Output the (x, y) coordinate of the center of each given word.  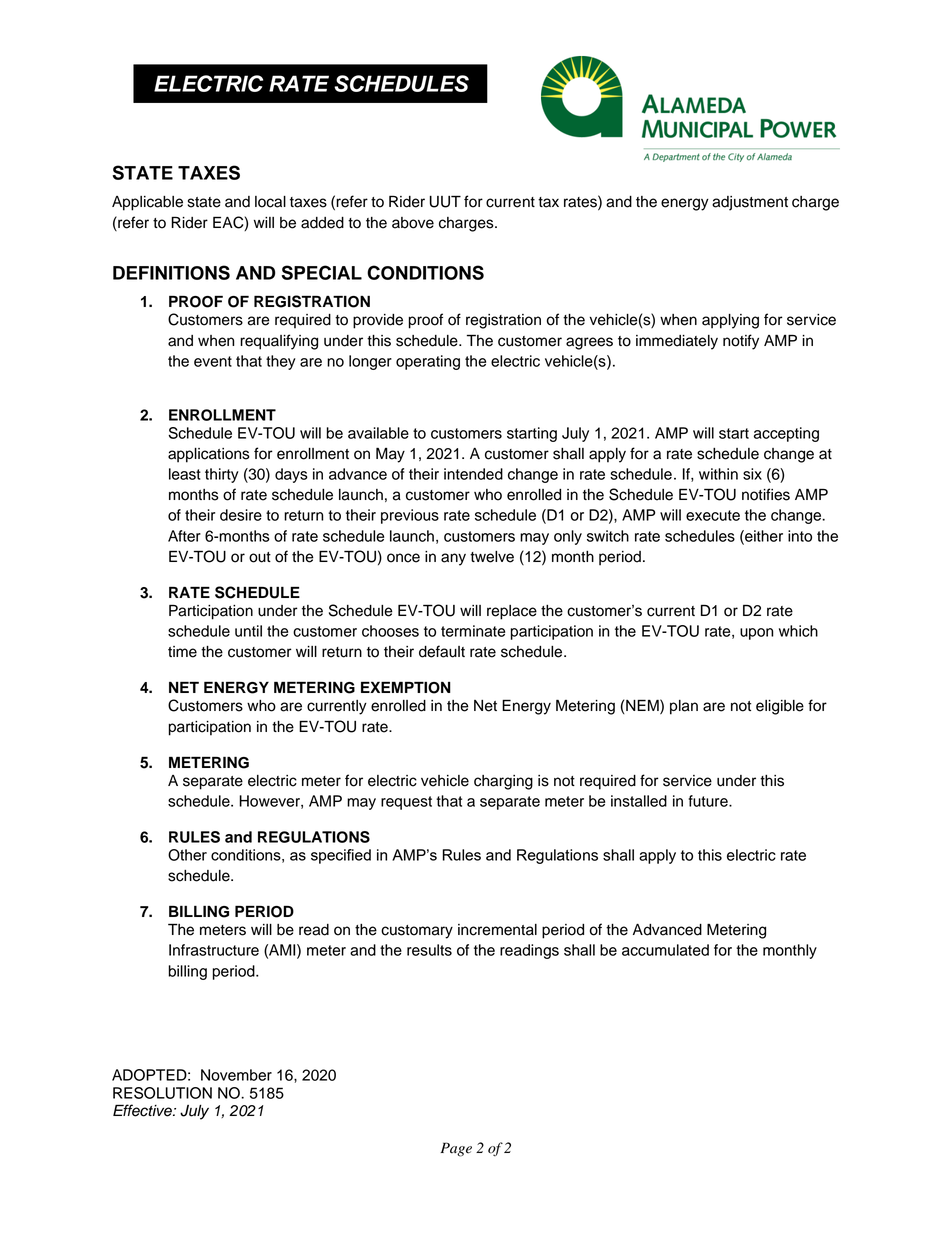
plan (684, 707)
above (413, 223)
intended (473, 474)
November (236, 1075)
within (718, 474)
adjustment (750, 203)
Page (456, 1149)
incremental (497, 930)
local (270, 202)
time (182, 652)
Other (187, 855)
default (442, 651)
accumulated (665, 950)
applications (209, 455)
